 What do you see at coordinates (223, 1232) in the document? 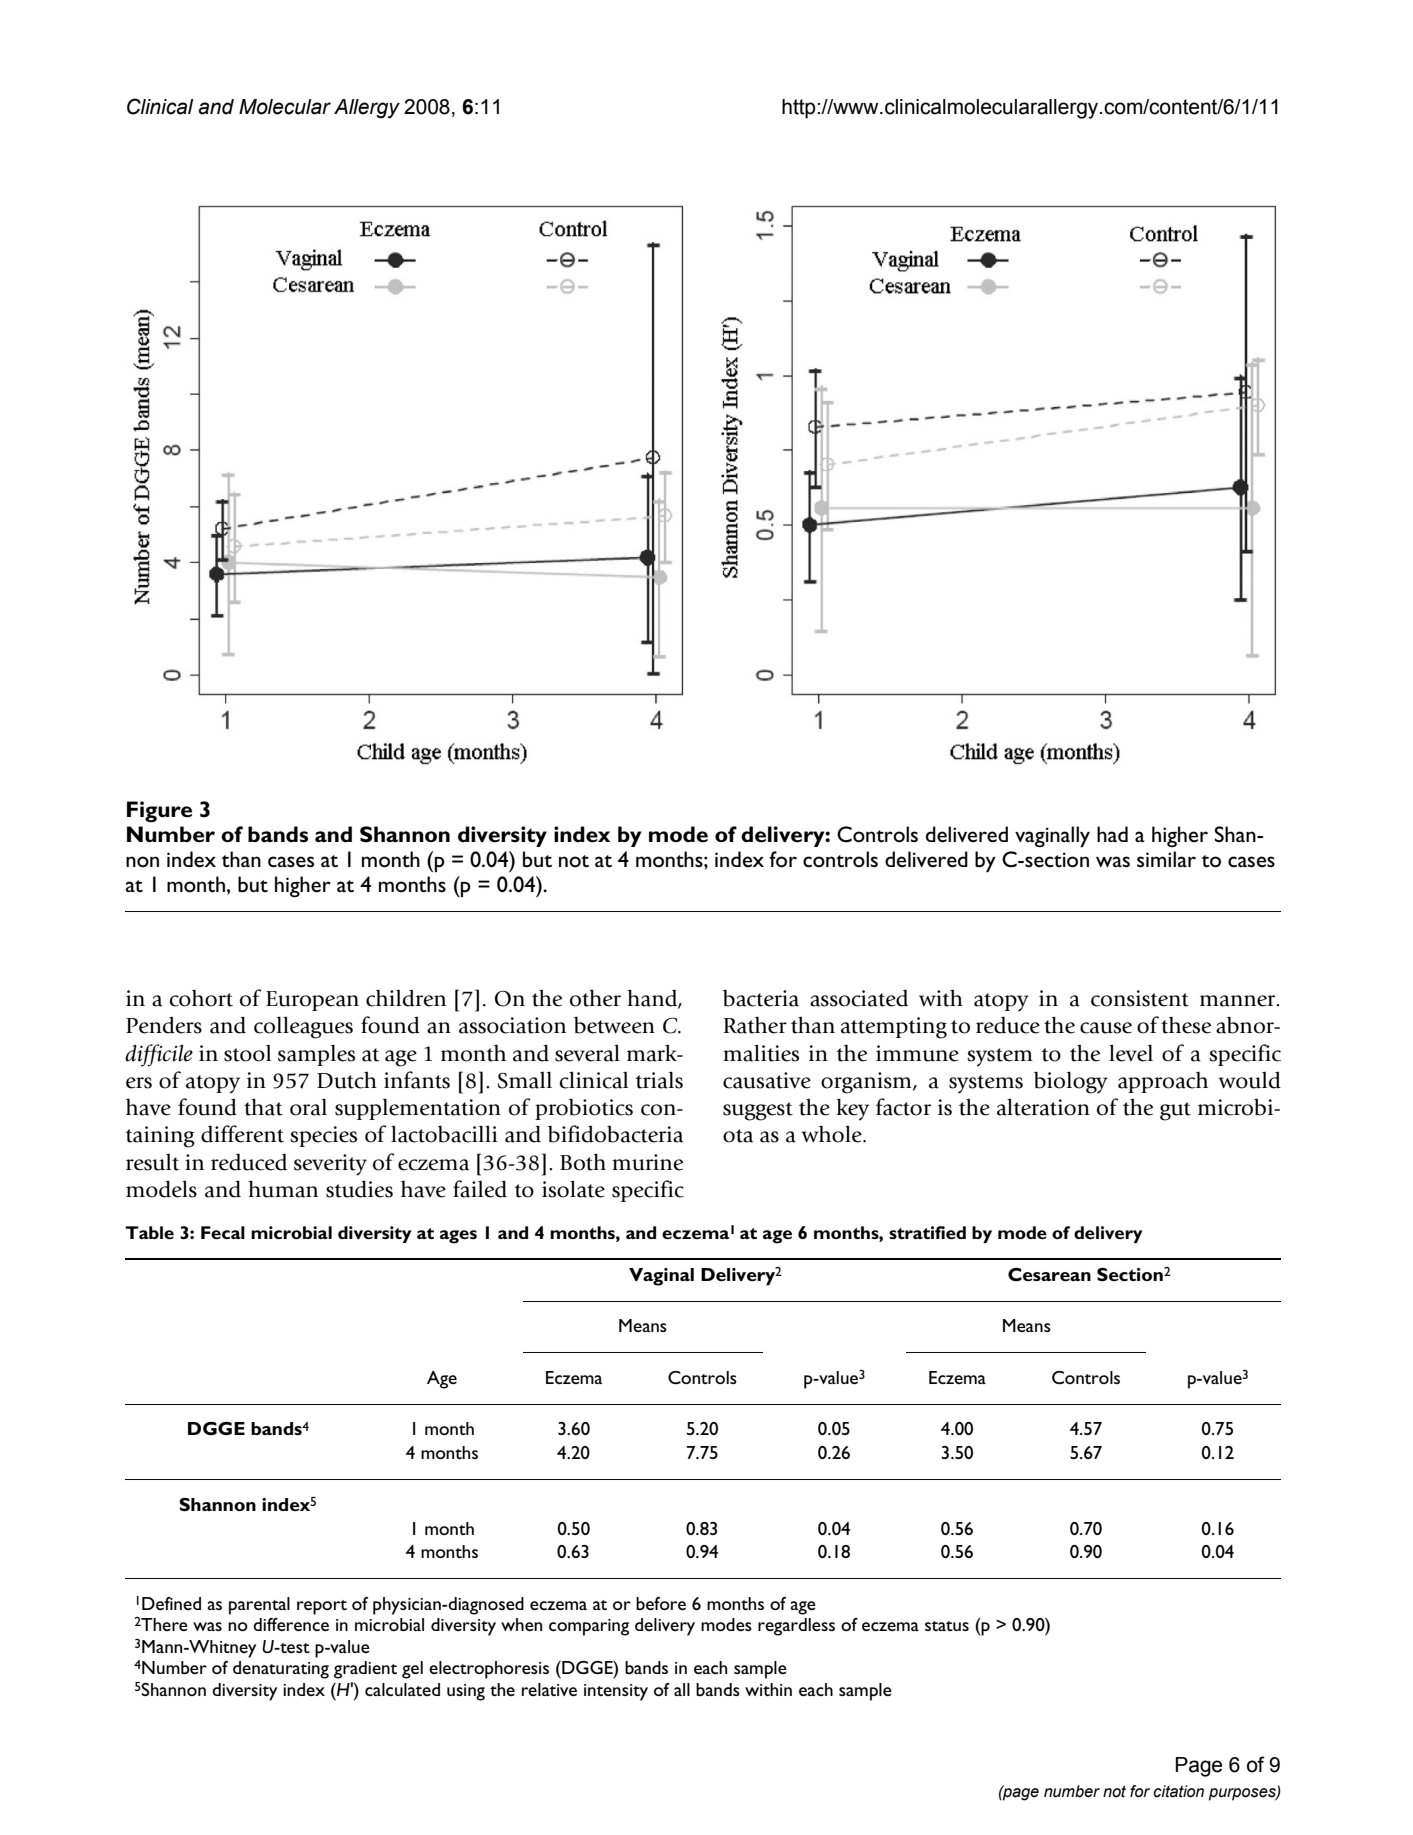
I see `Fecal` at bounding box center [223, 1232].
